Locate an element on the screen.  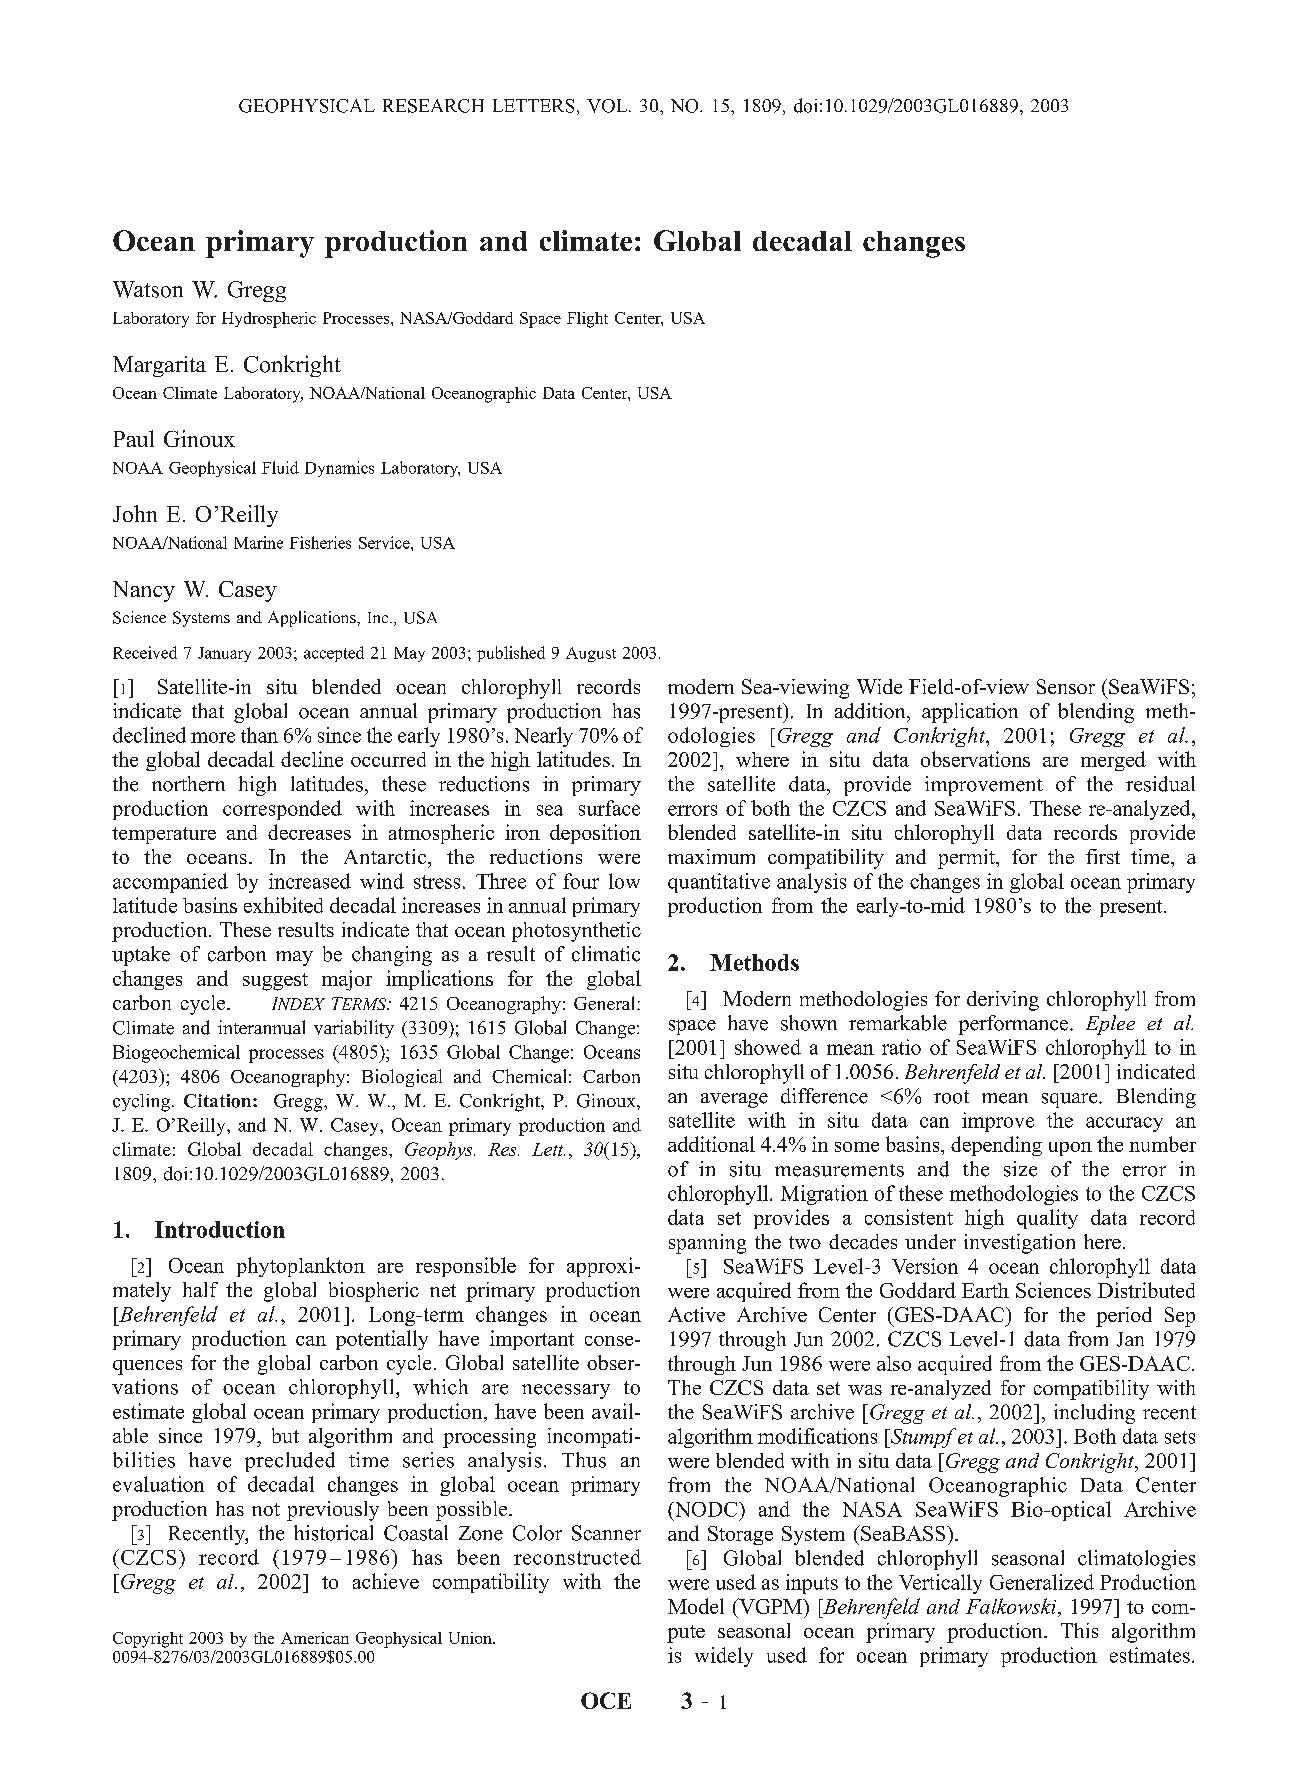
Flight is located at coordinates (587, 320).
